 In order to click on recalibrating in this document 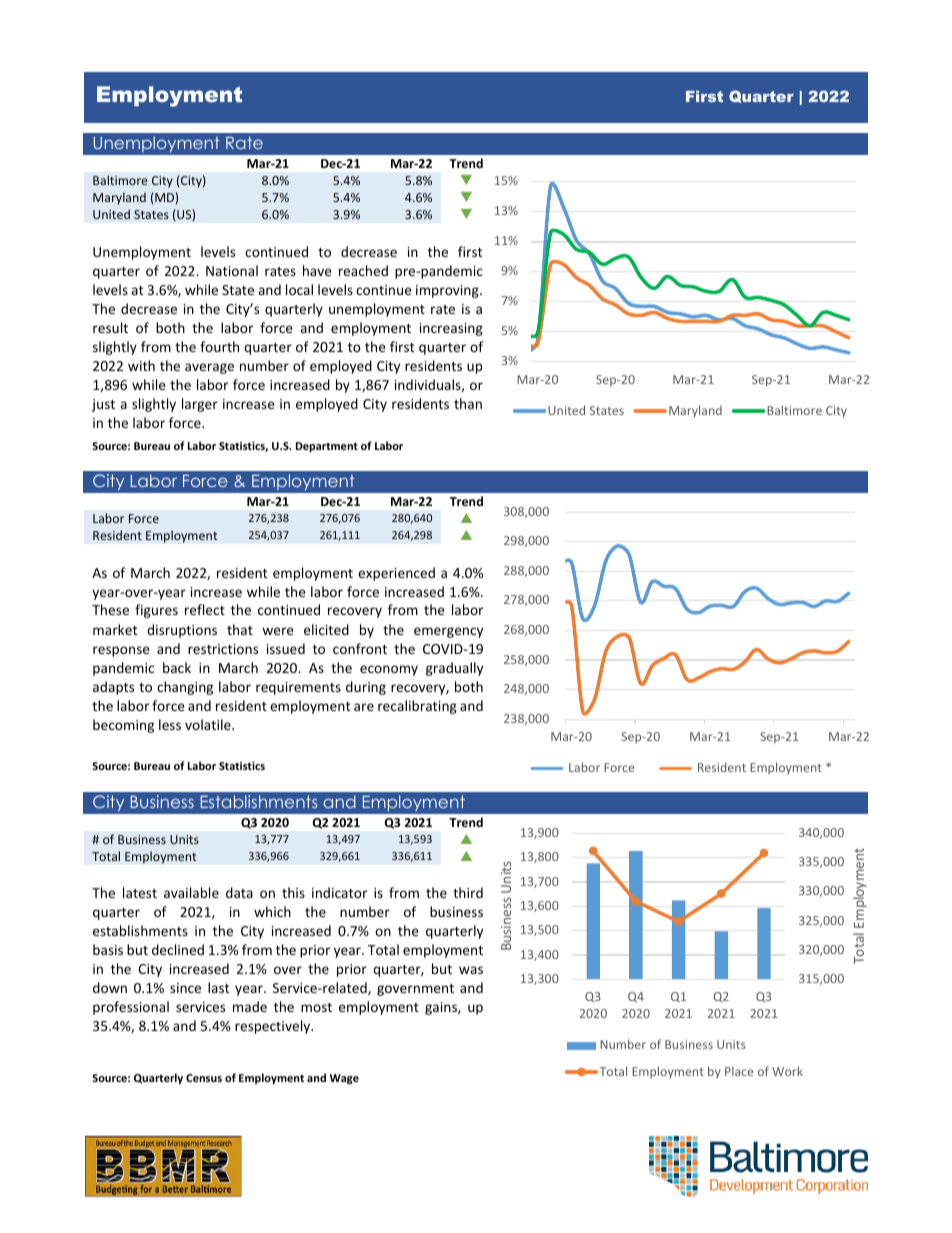, I will do `click(417, 707)`.
